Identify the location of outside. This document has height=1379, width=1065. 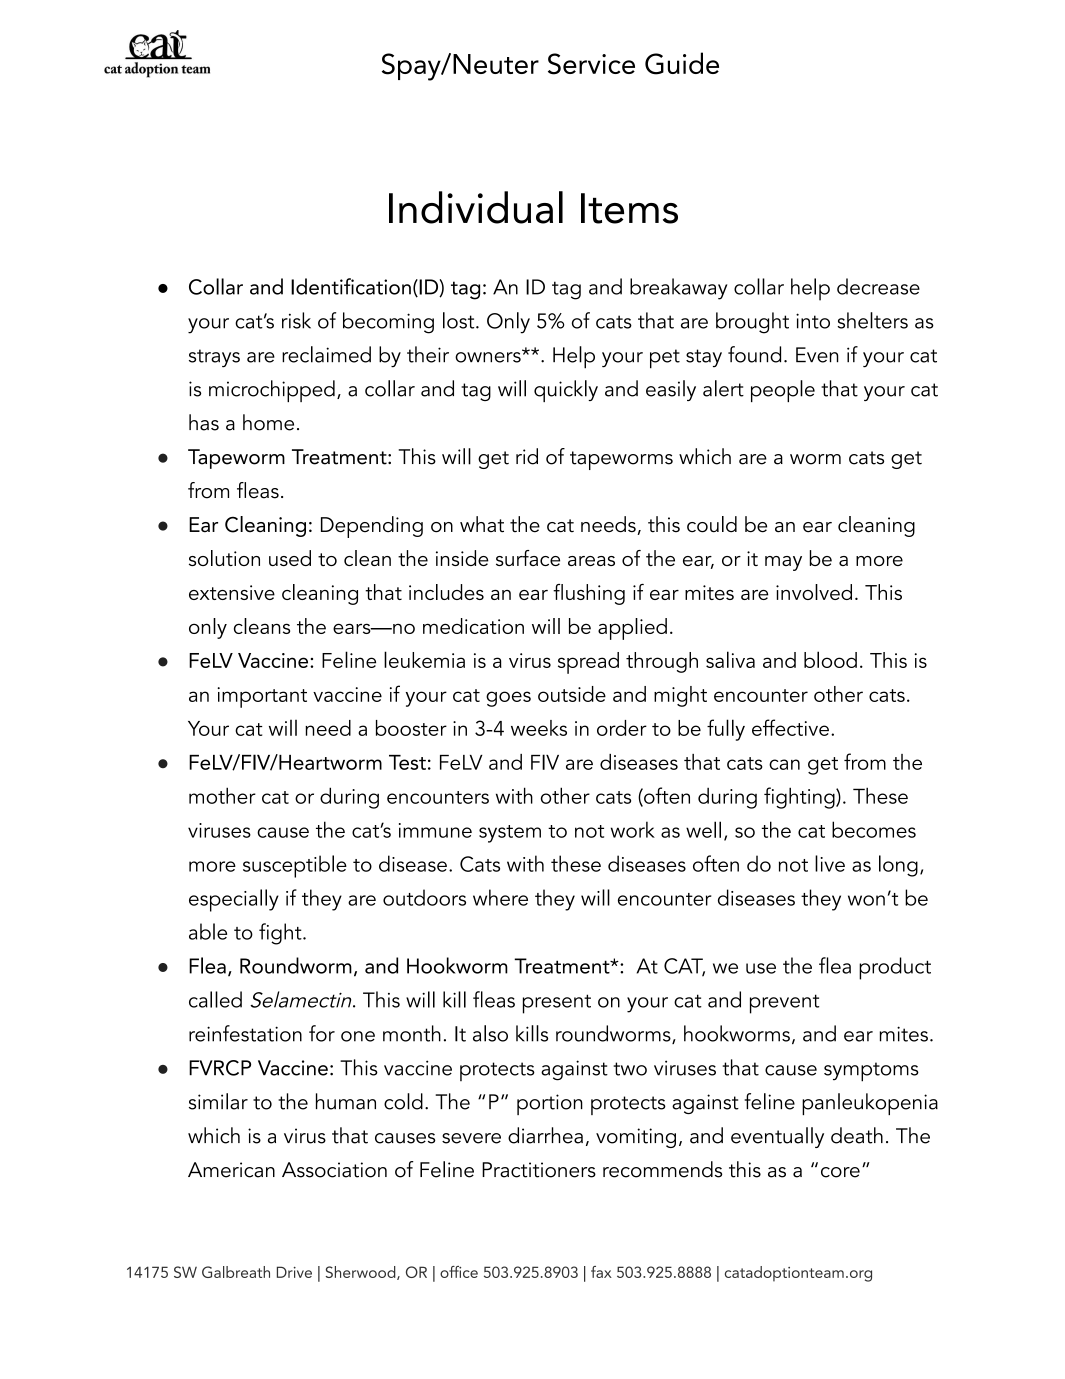
(572, 694).
